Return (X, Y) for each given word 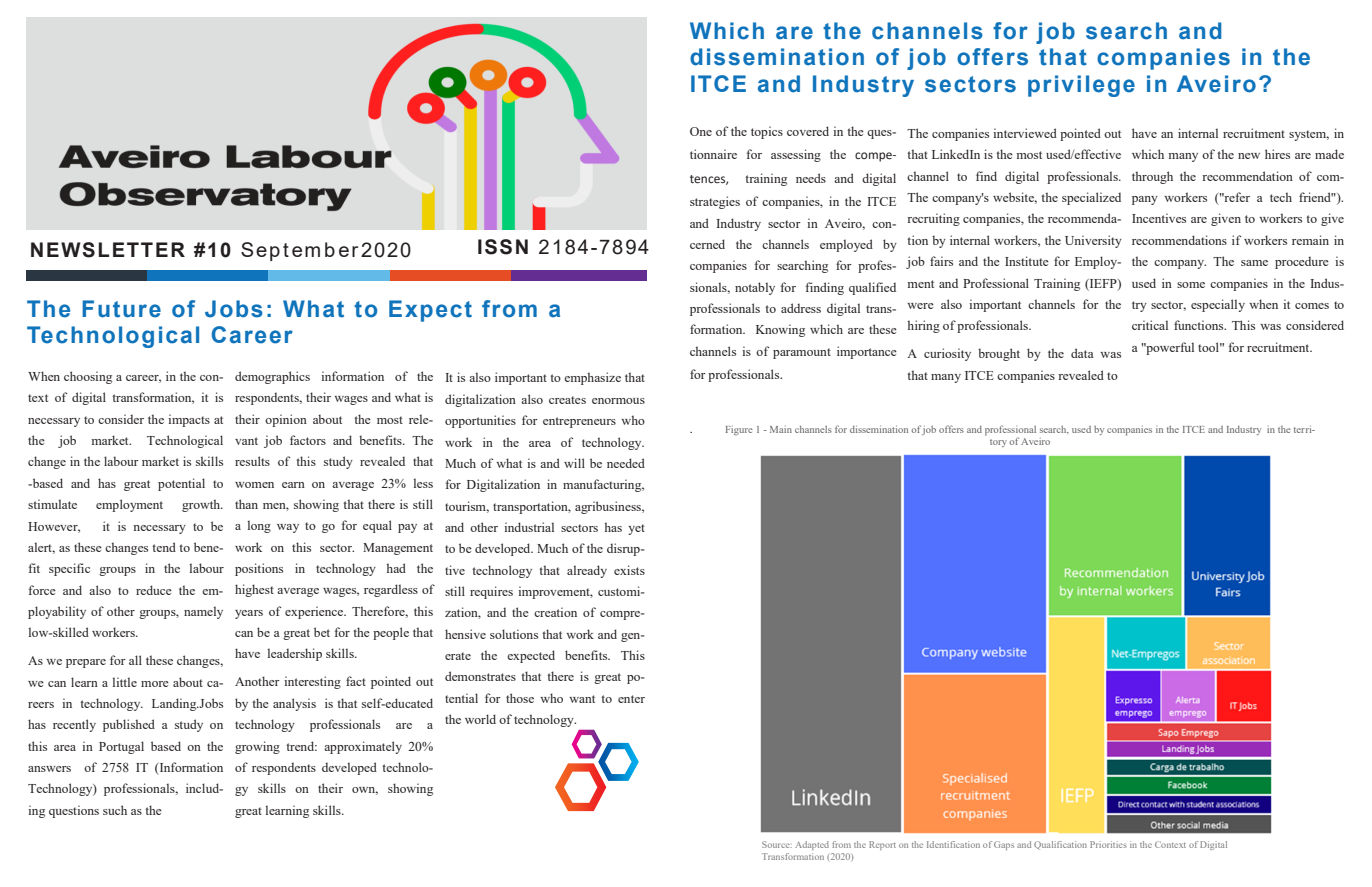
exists (629, 570)
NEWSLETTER (108, 250)
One (701, 131)
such (115, 810)
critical (1150, 325)
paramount (802, 353)
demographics (272, 377)
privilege (1081, 86)
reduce (154, 590)
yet (636, 529)
